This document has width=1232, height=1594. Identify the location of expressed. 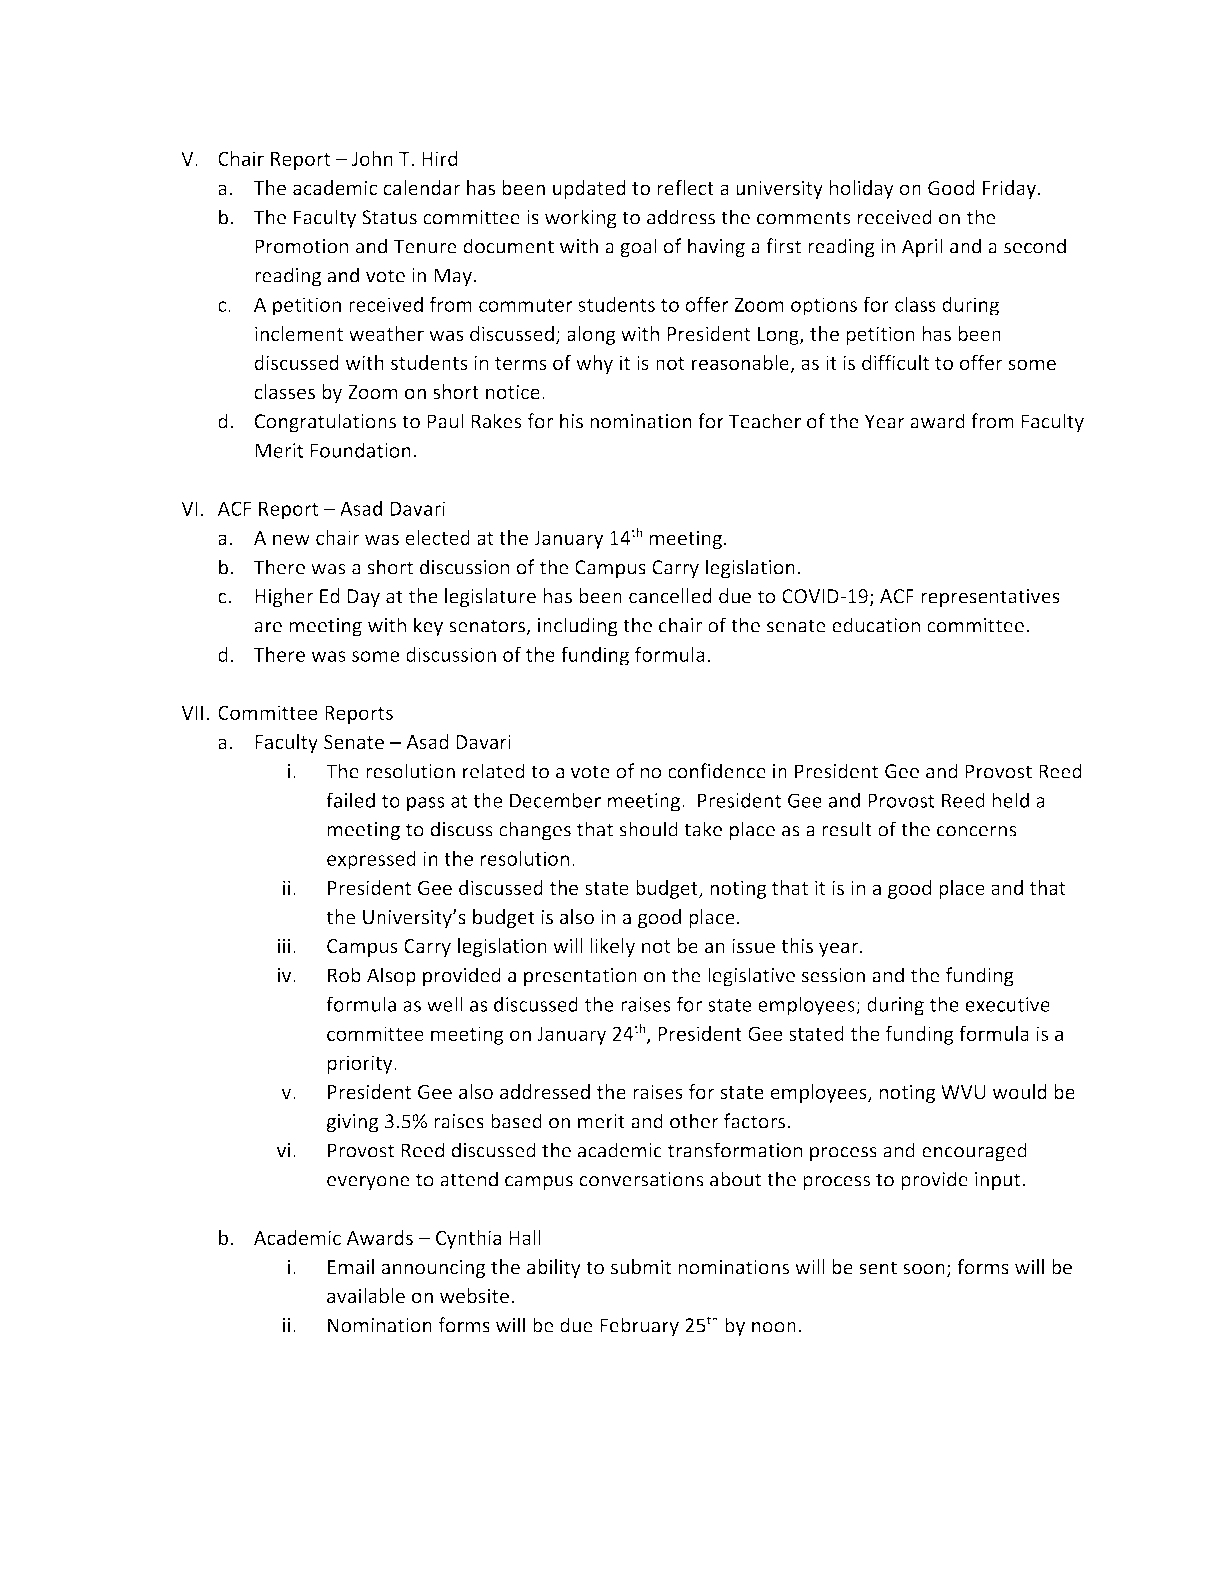
(371, 860).
